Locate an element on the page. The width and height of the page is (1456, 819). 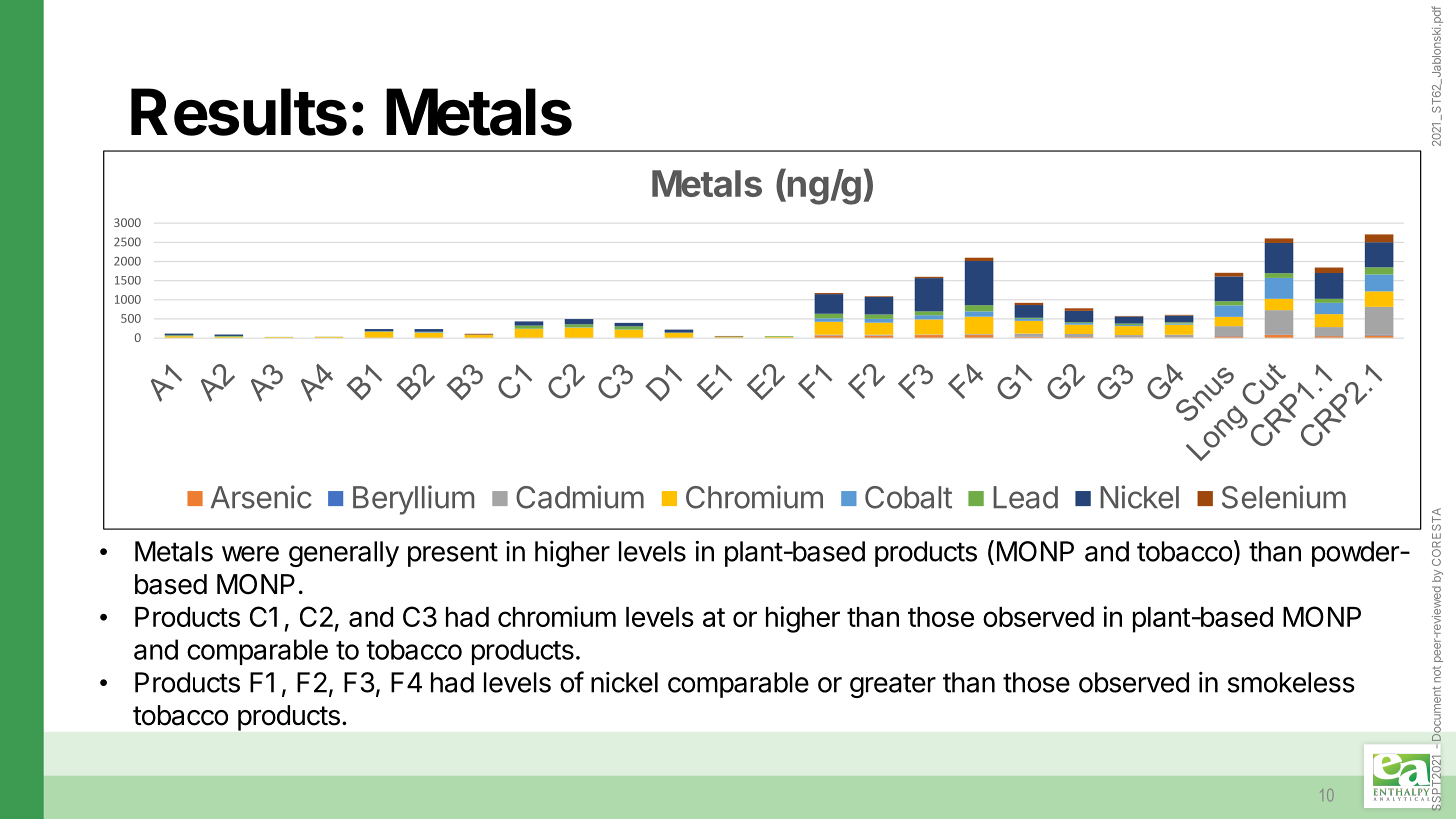
Cadmium is located at coordinates (580, 497).
